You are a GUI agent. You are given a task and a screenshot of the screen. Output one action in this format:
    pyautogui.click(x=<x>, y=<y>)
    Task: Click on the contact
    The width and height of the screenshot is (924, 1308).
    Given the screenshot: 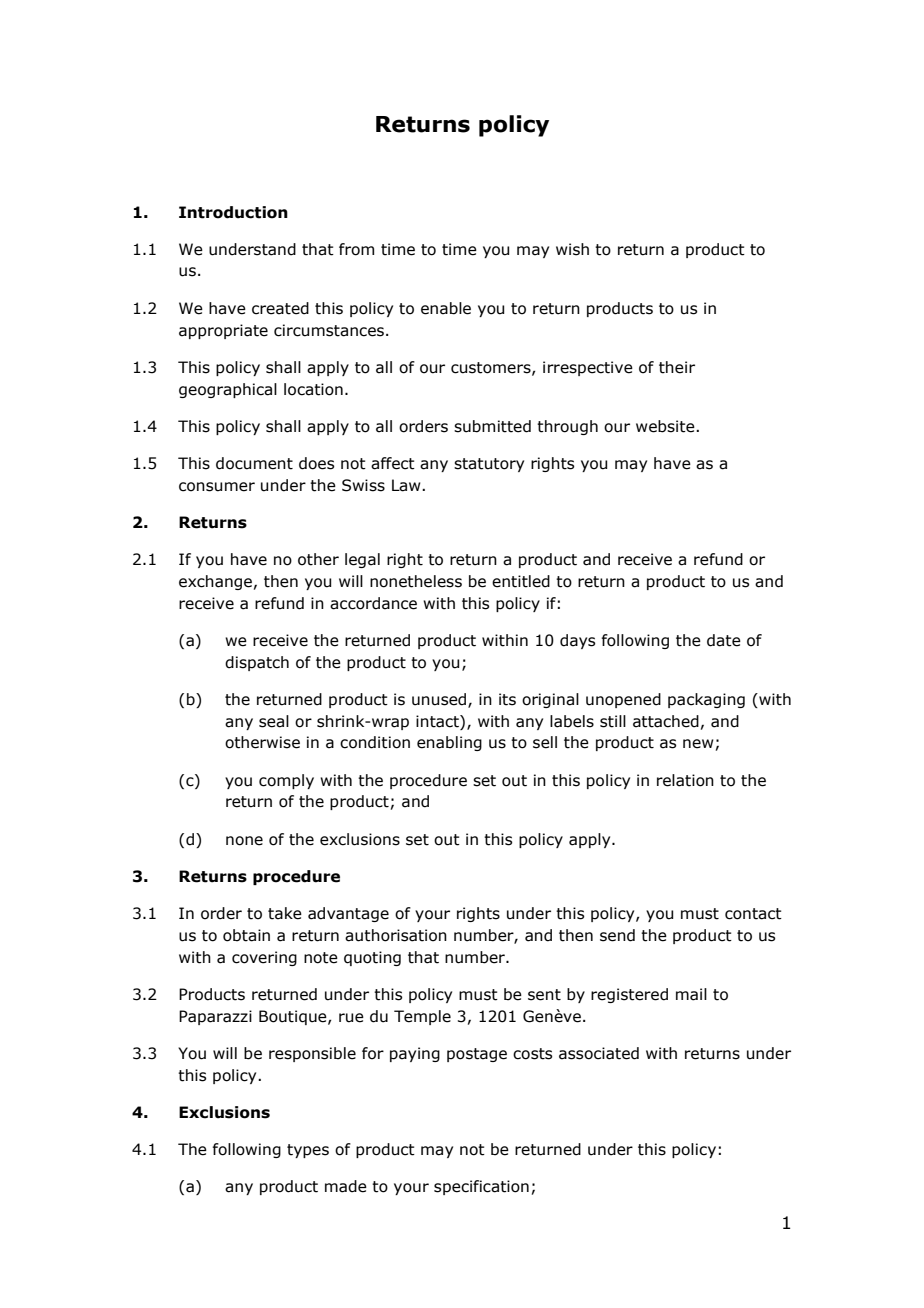 What is the action you would take?
    pyautogui.click(x=753, y=914)
